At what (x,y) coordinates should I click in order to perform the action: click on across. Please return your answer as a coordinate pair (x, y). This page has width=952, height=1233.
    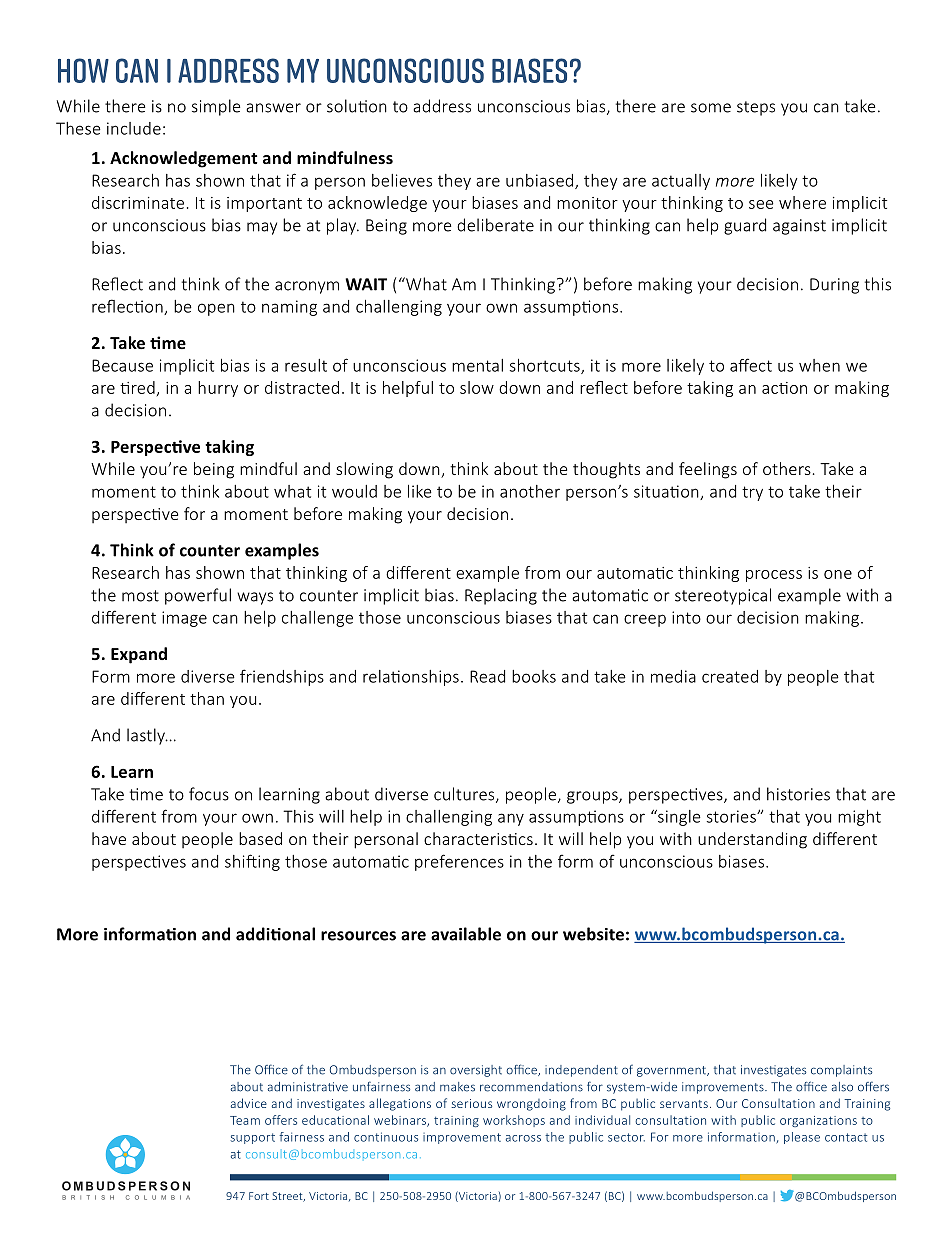
    Looking at the image, I should click on (523, 1138).
